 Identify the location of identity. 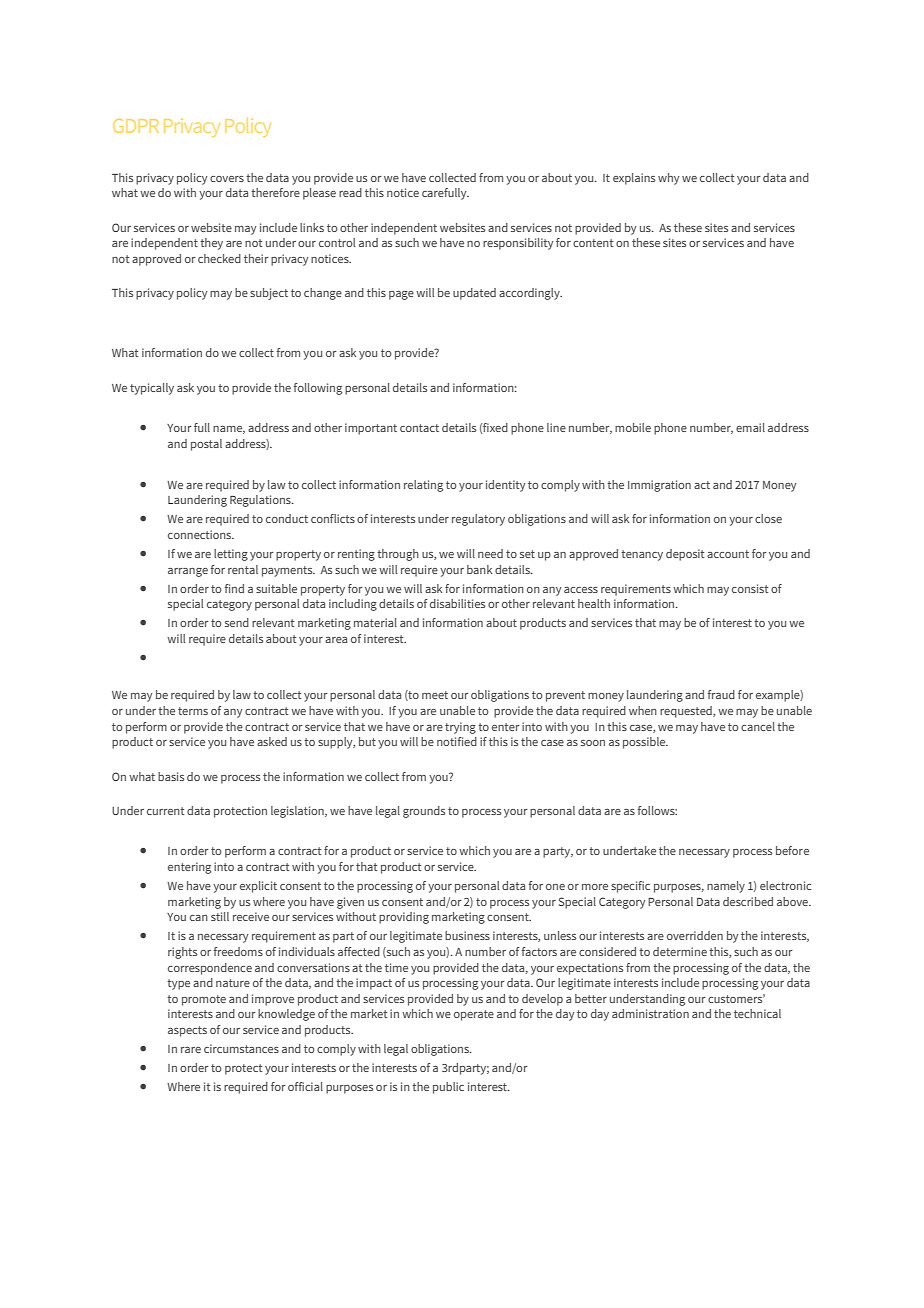
(505, 486).
